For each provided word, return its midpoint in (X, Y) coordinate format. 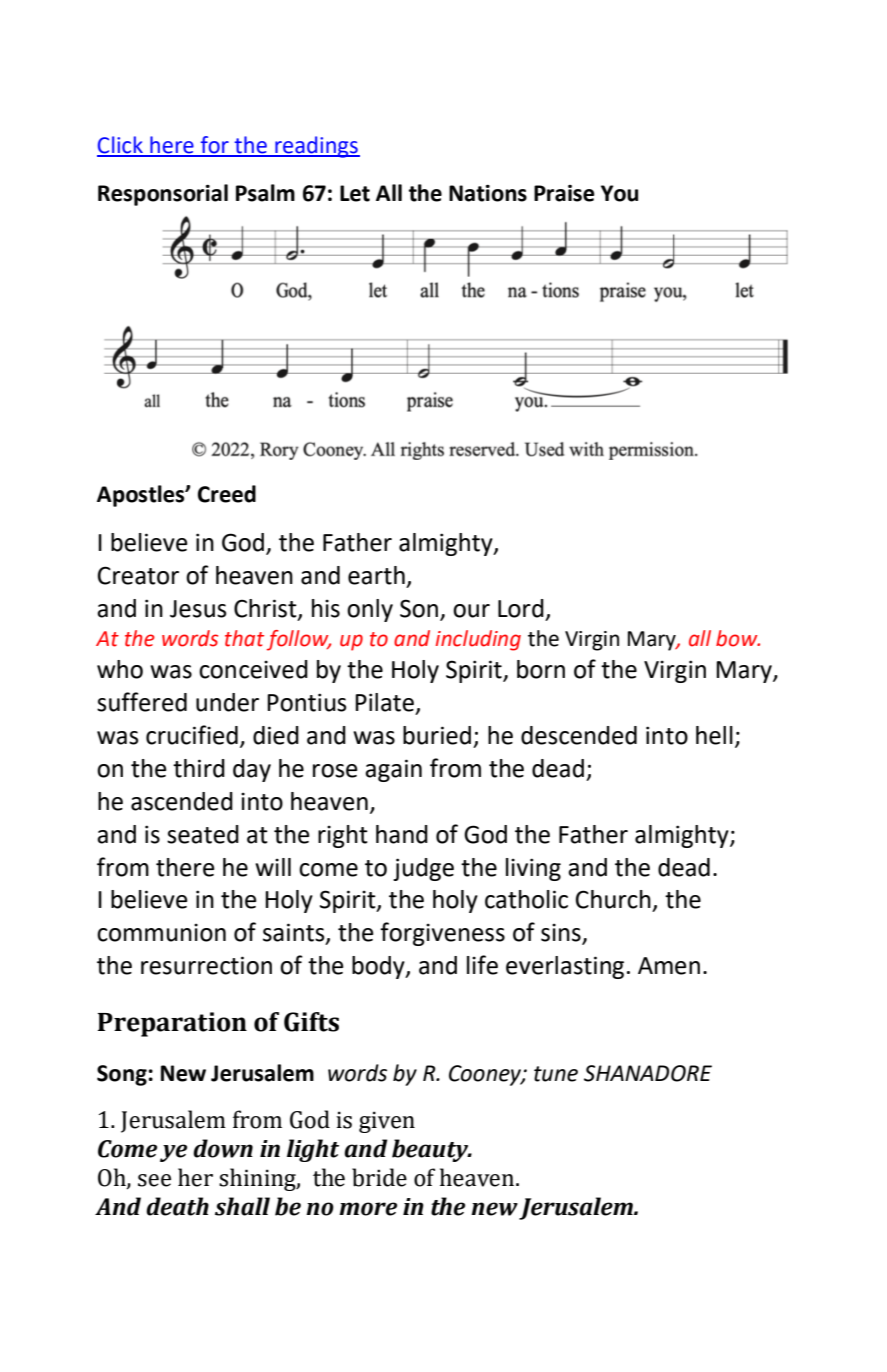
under (227, 702)
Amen (669, 966)
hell (714, 735)
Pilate (384, 702)
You (619, 193)
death (177, 1206)
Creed (227, 494)
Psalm (265, 193)
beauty (431, 1150)
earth (376, 575)
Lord (521, 608)
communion (161, 932)
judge (423, 869)
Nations (488, 193)
